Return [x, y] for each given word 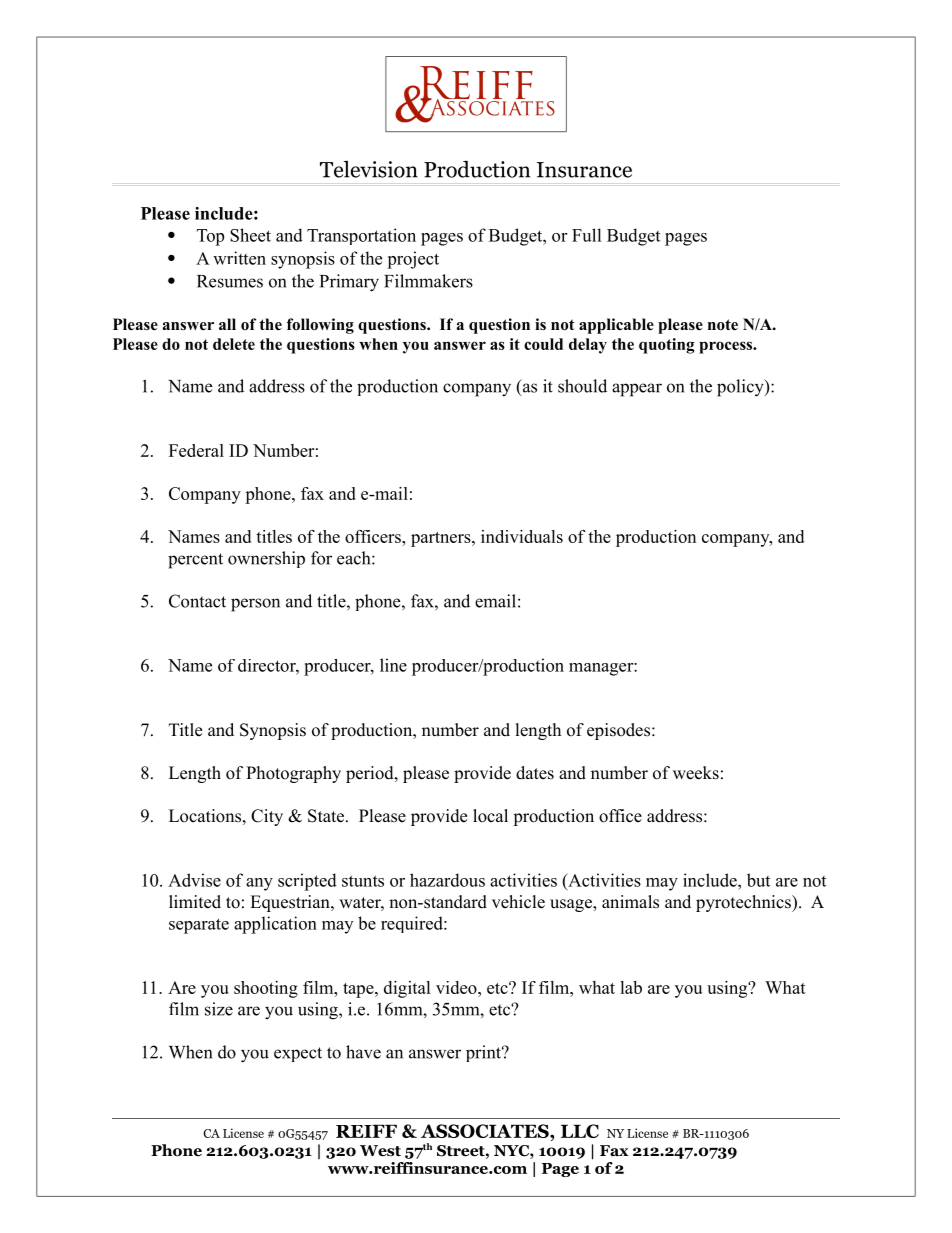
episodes [618, 731]
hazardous [447, 880]
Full [587, 235]
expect [298, 1054]
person [255, 605]
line [393, 665]
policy [741, 388]
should [582, 386]
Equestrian [291, 903]
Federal [196, 450]
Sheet [250, 235]
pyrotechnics [744, 903]
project [413, 260]
